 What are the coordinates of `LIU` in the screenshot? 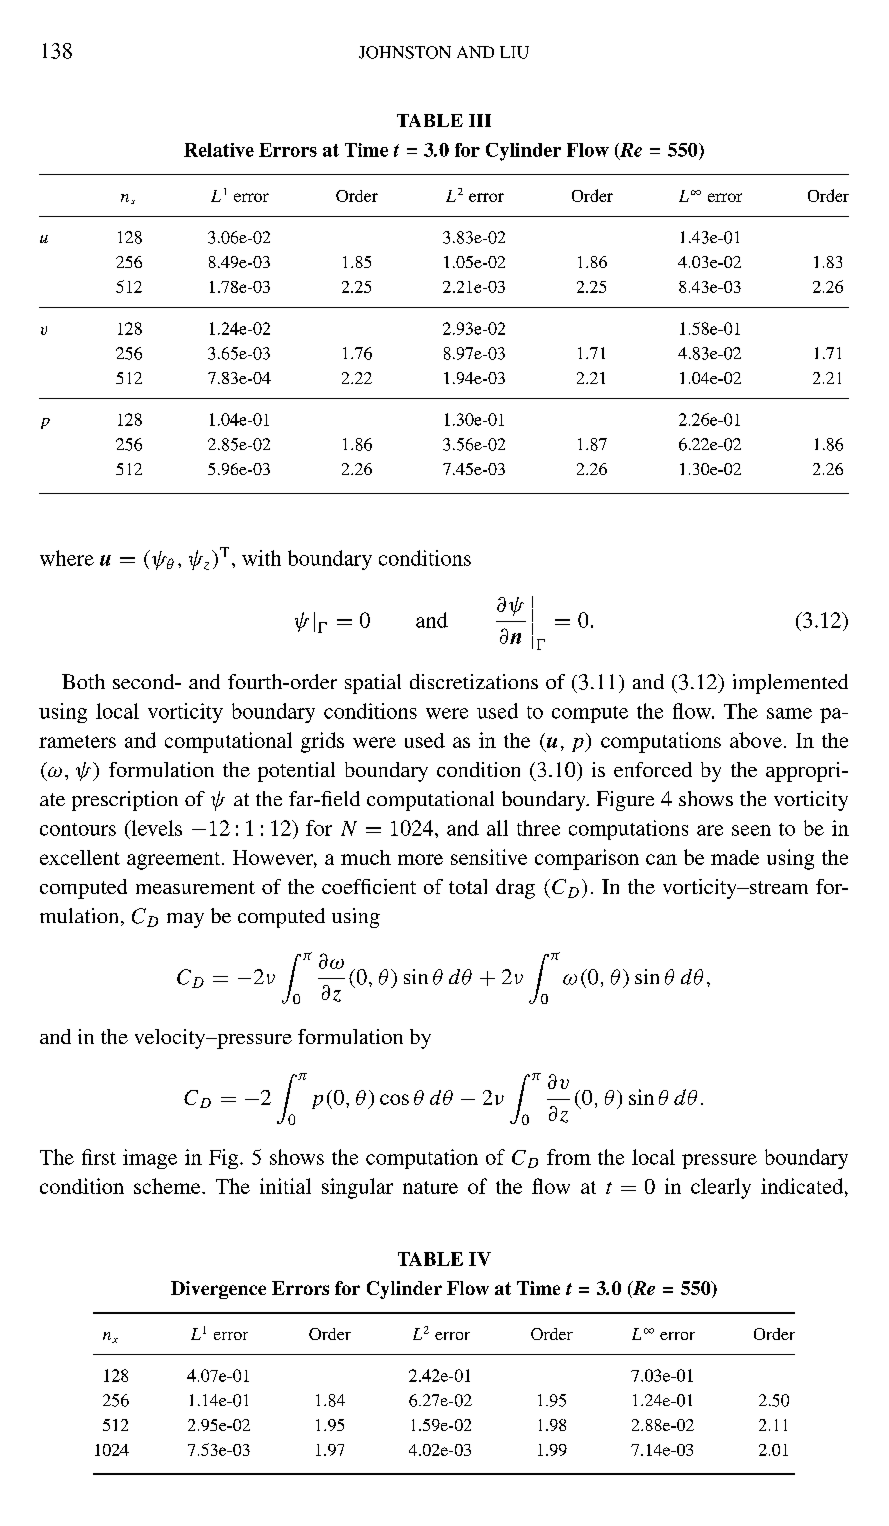 It's located at (514, 52).
